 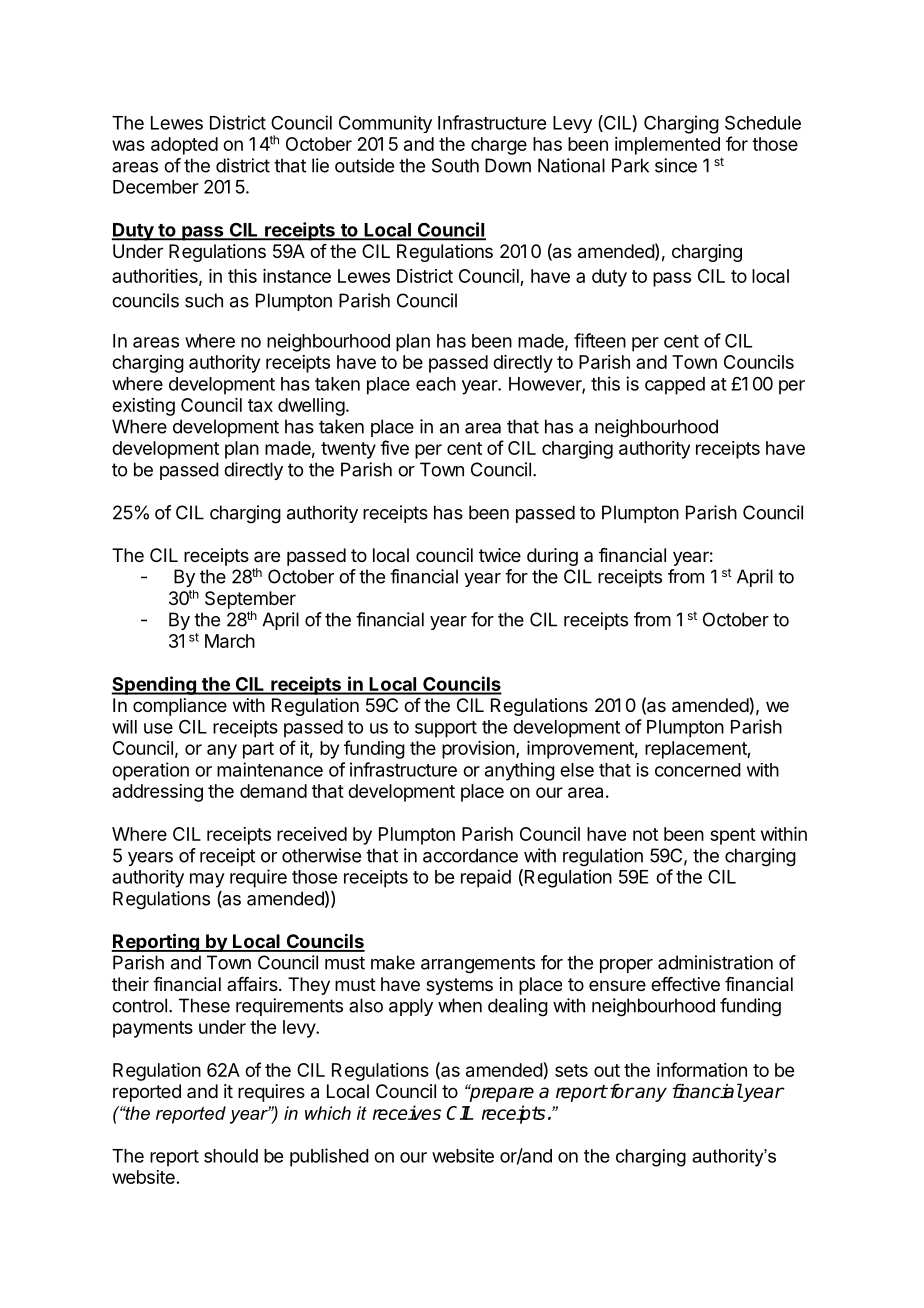 What do you see at coordinates (184, 146) in the page?
I see `adopted` at bounding box center [184, 146].
